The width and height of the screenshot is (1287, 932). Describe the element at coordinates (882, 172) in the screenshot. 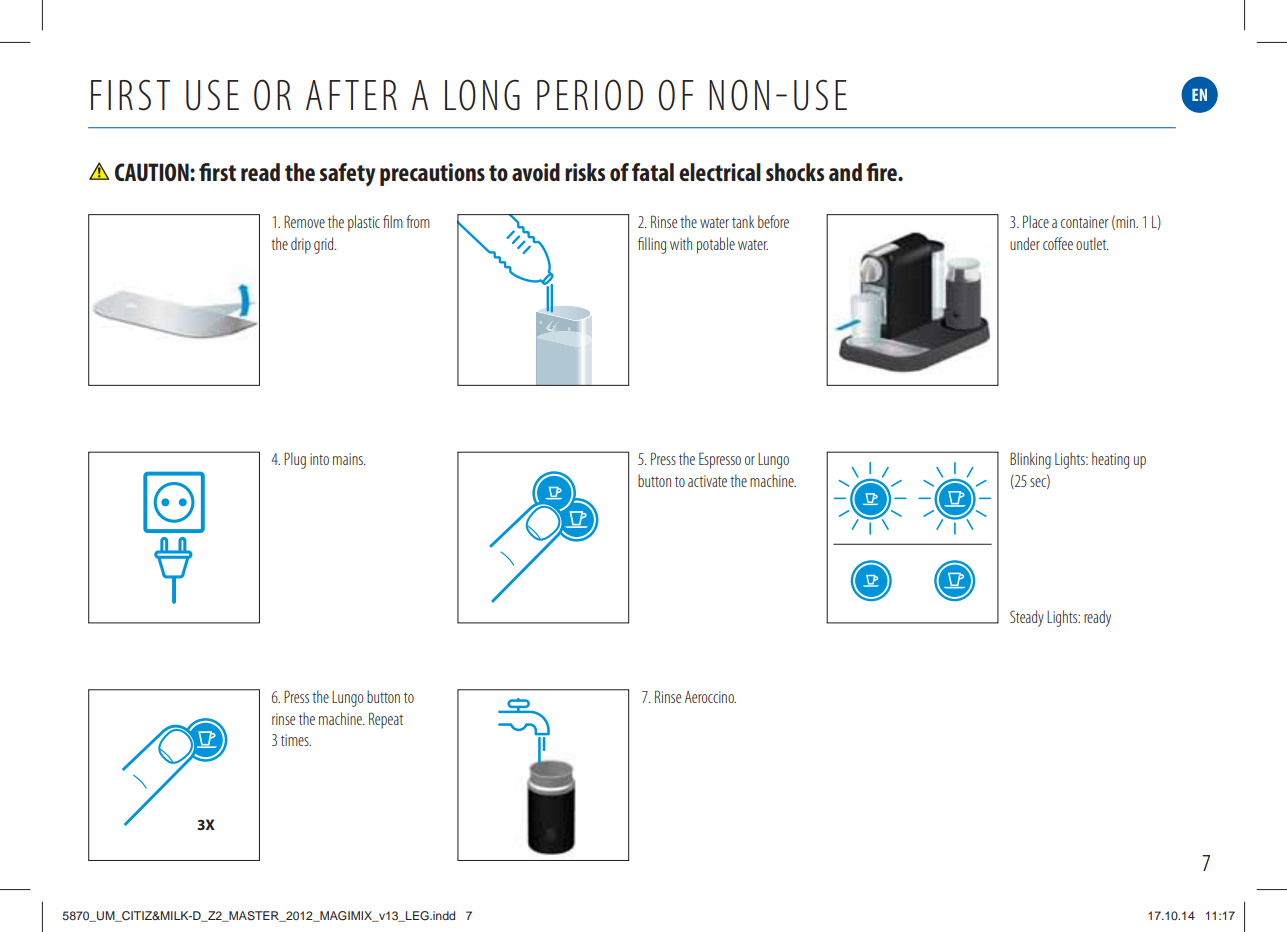

I see `fire` at that location.
